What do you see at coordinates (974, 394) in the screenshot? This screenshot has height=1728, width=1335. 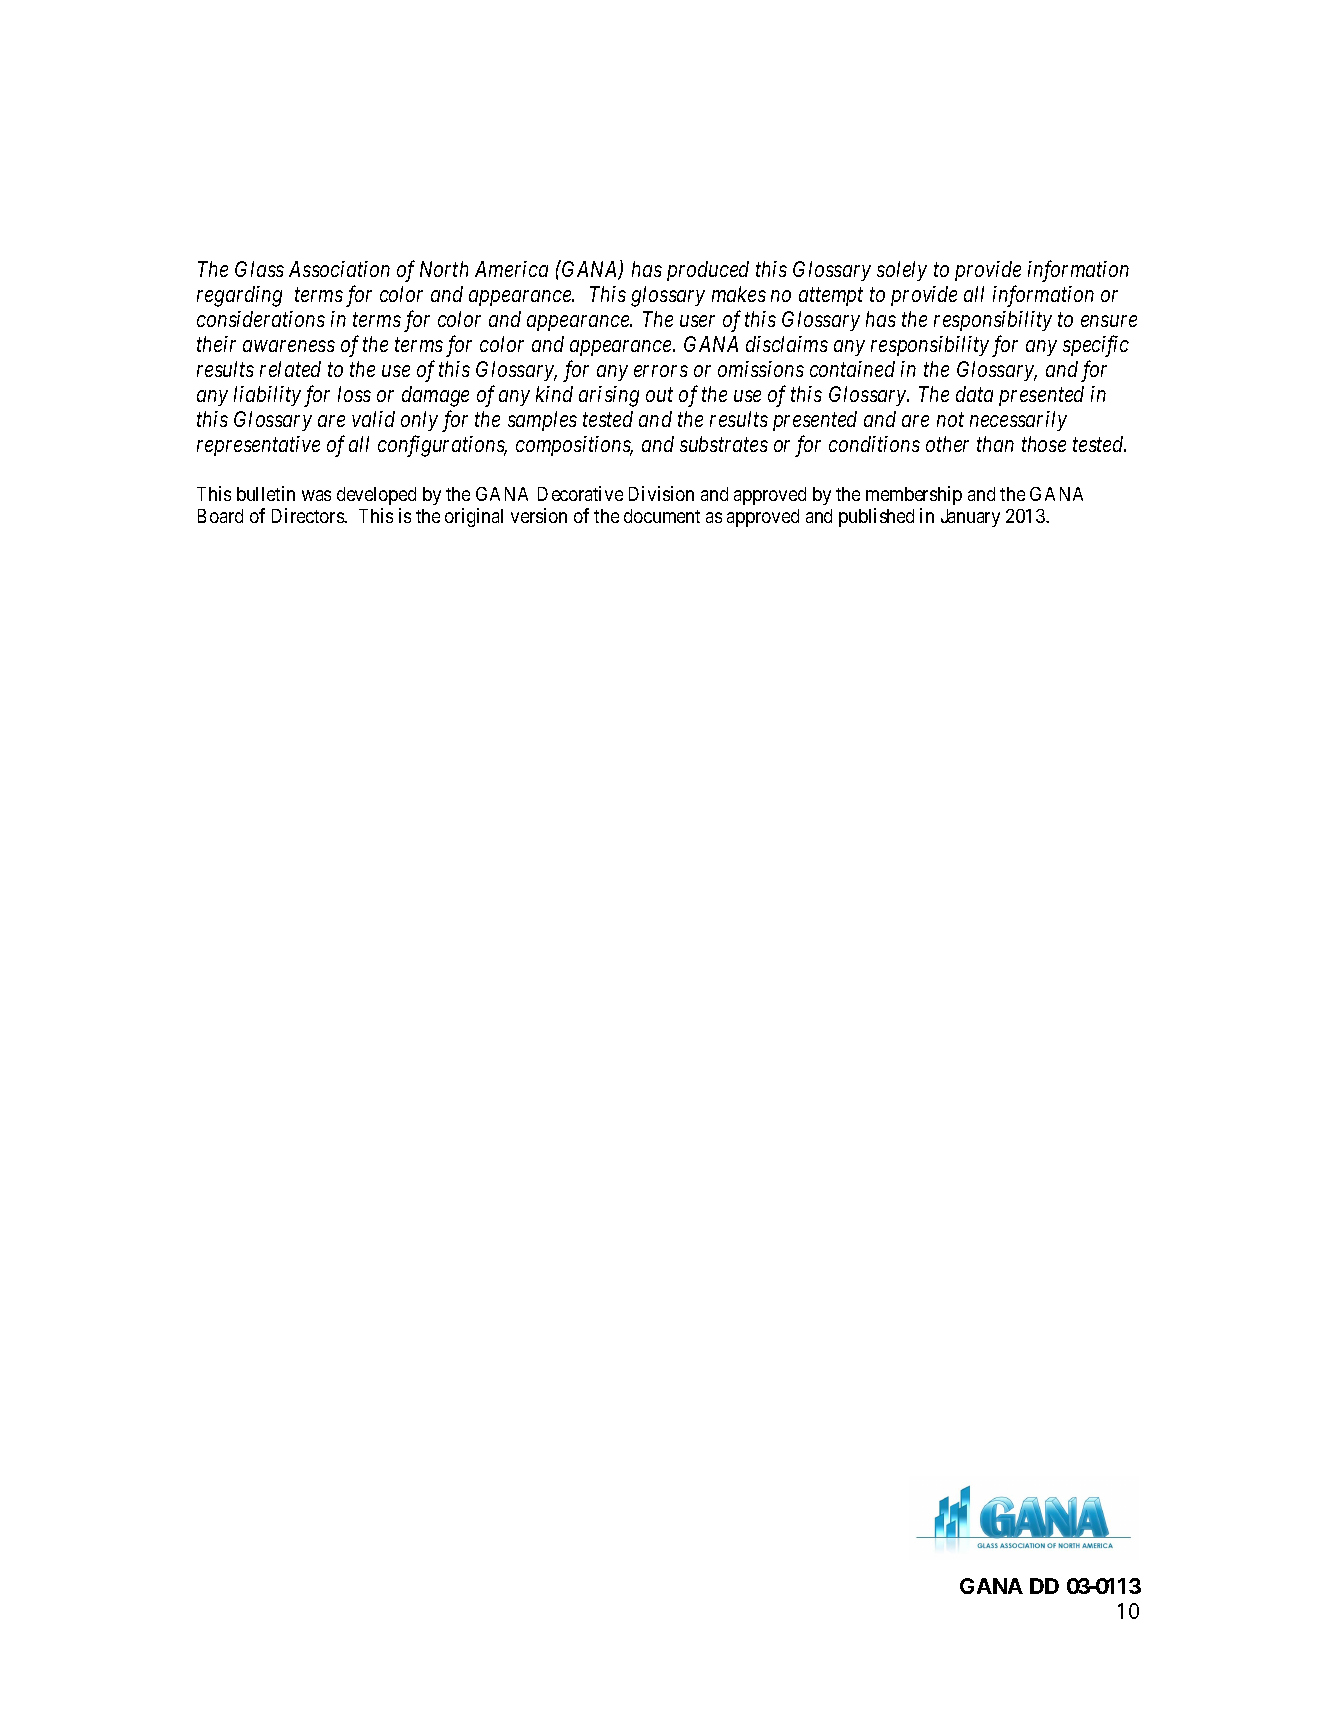 I see `data` at bounding box center [974, 394].
